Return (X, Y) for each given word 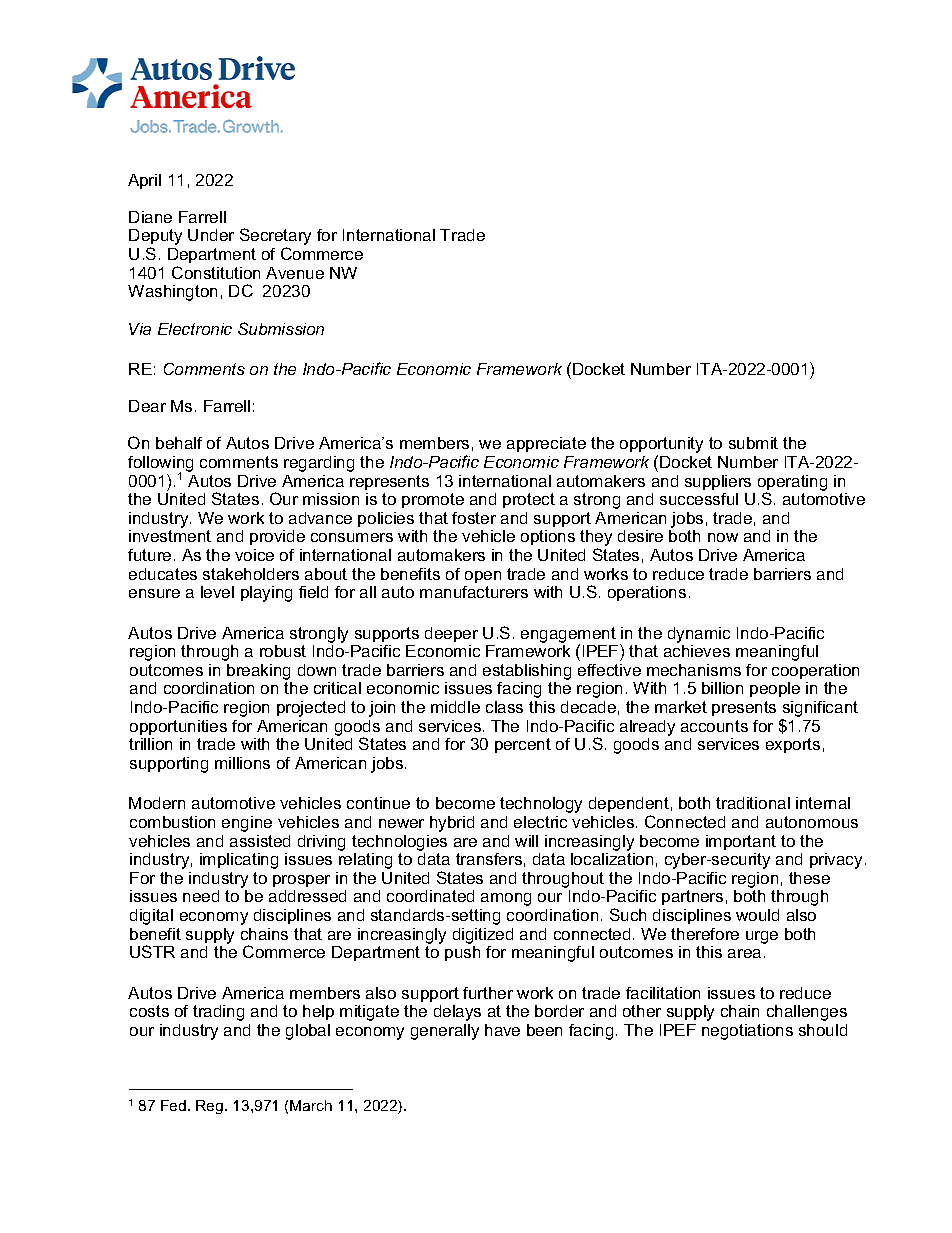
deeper (451, 634)
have (502, 1030)
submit (753, 443)
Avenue (295, 273)
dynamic (699, 635)
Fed (173, 1105)
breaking (258, 672)
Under (211, 235)
